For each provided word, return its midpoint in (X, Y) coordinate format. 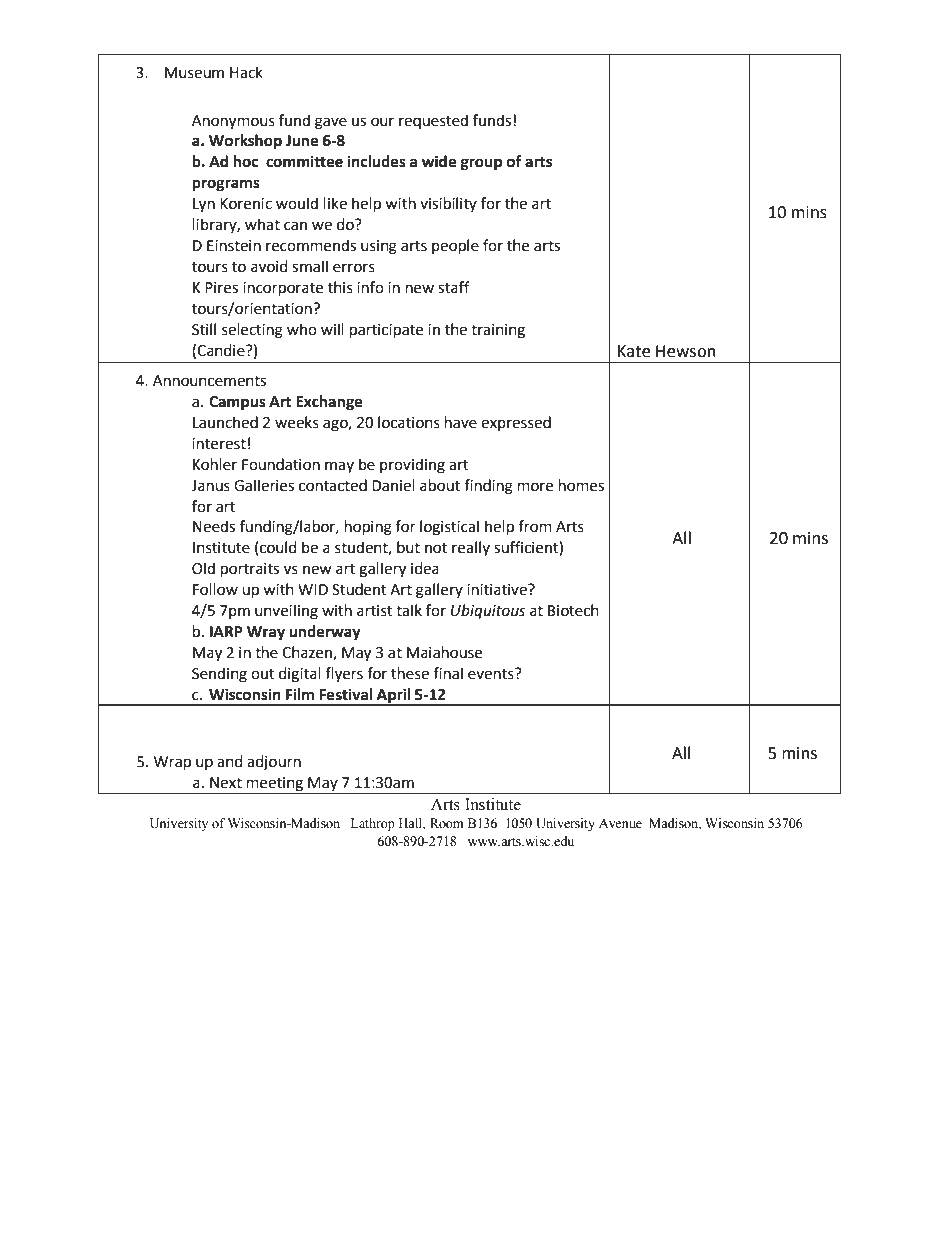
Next (226, 783)
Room (447, 823)
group (481, 164)
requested (433, 121)
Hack (246, 72)
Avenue (620, 823)
